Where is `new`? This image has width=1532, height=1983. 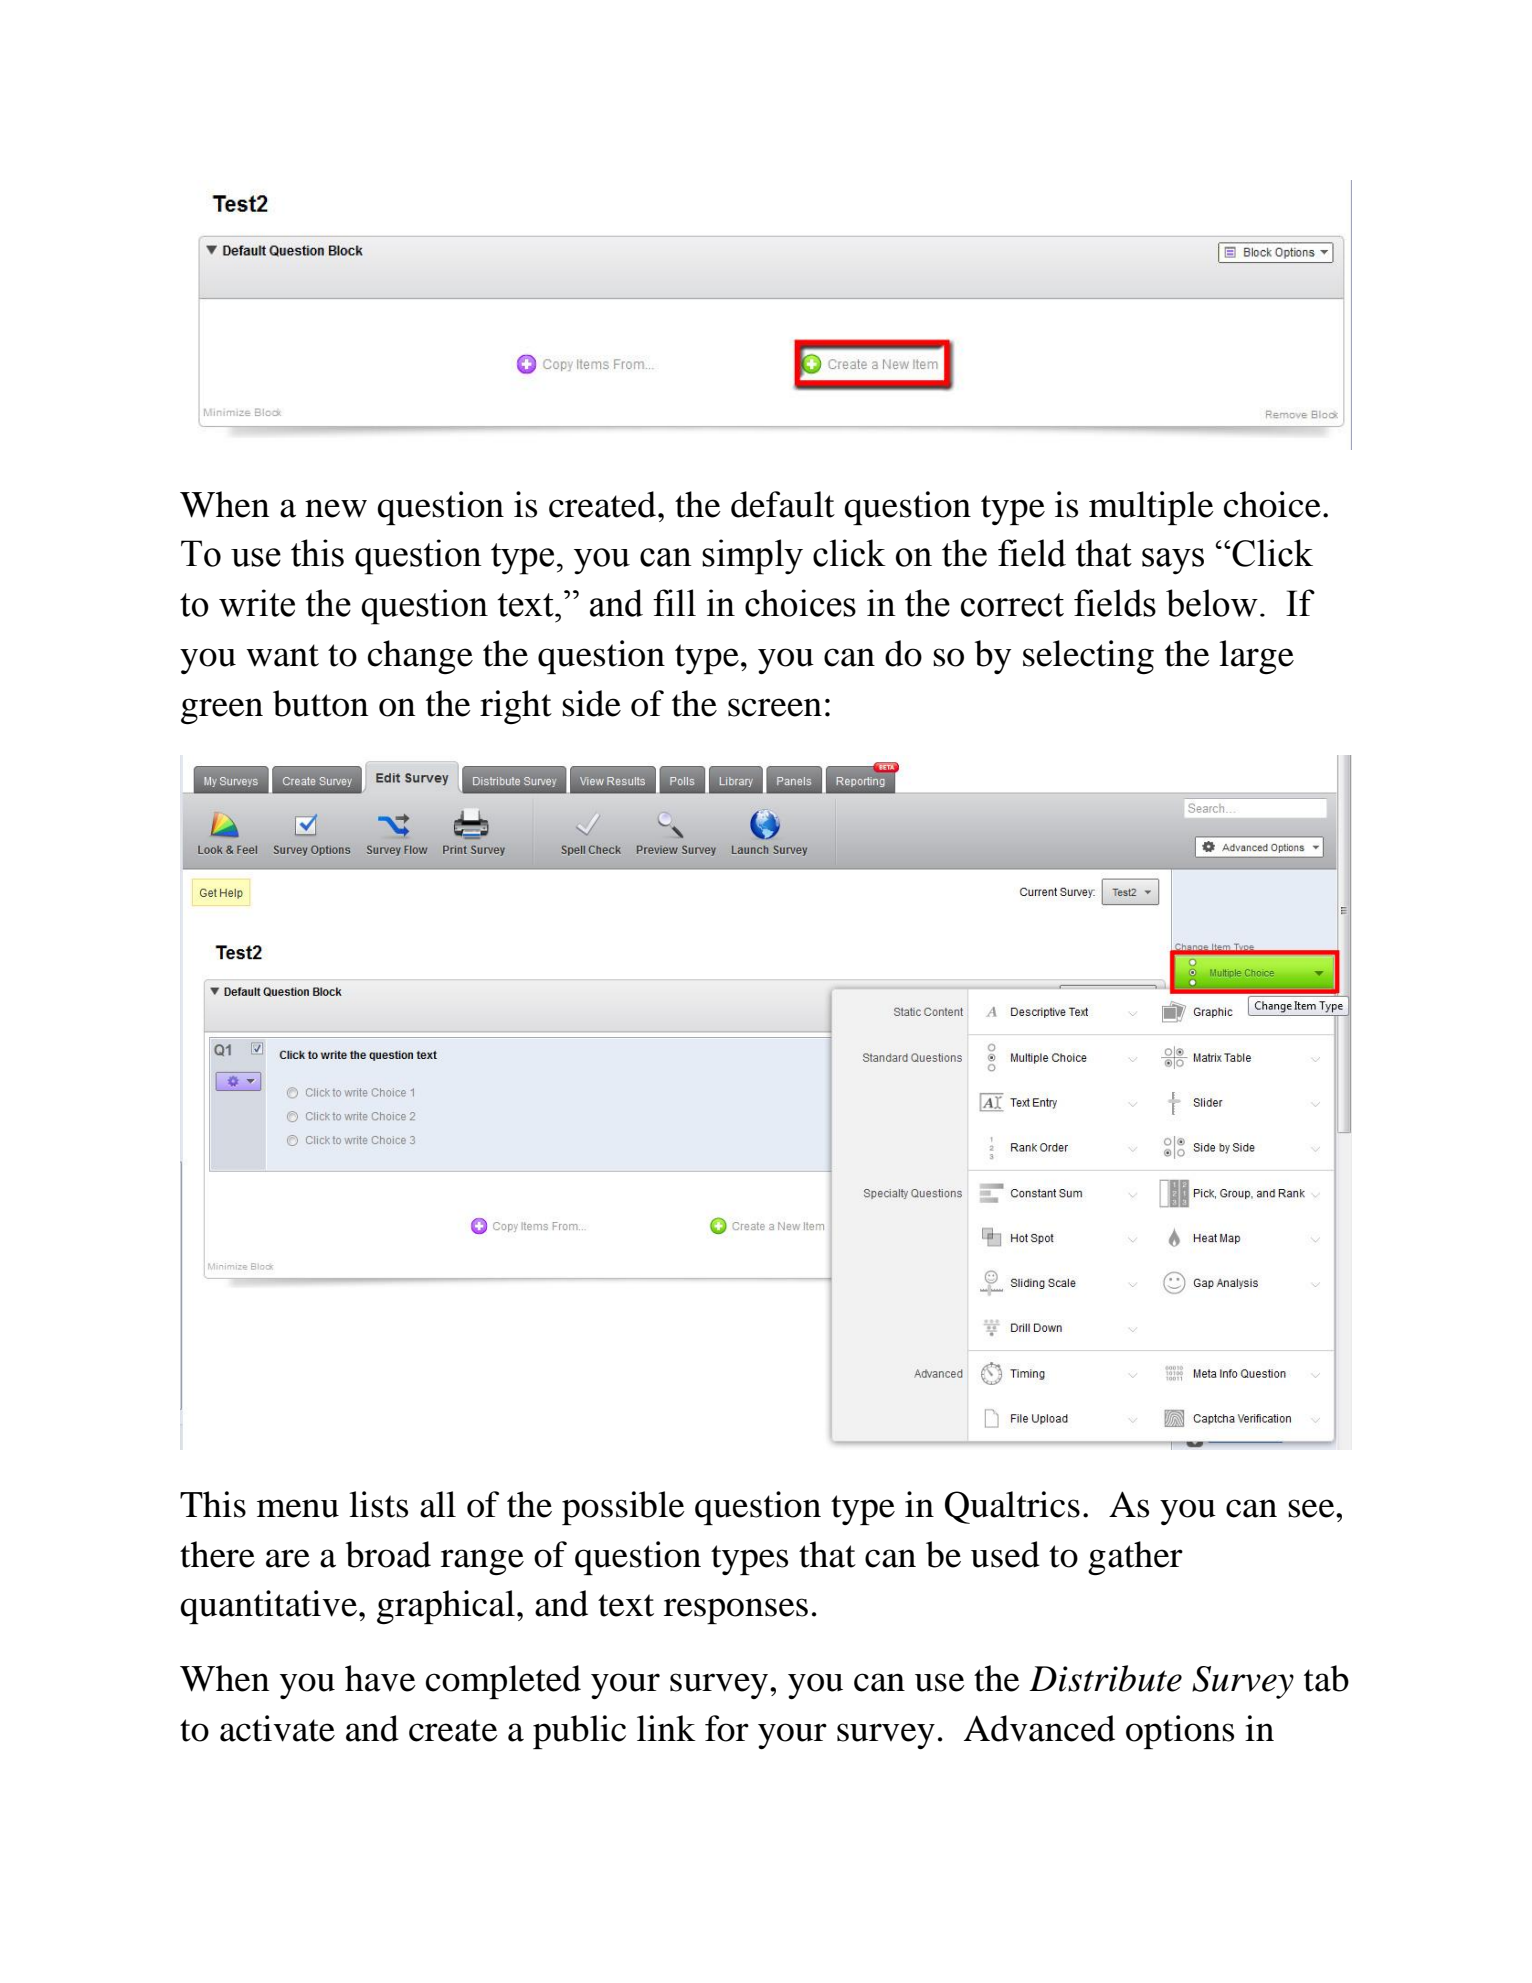 new is located at coordinates (336, 508).
